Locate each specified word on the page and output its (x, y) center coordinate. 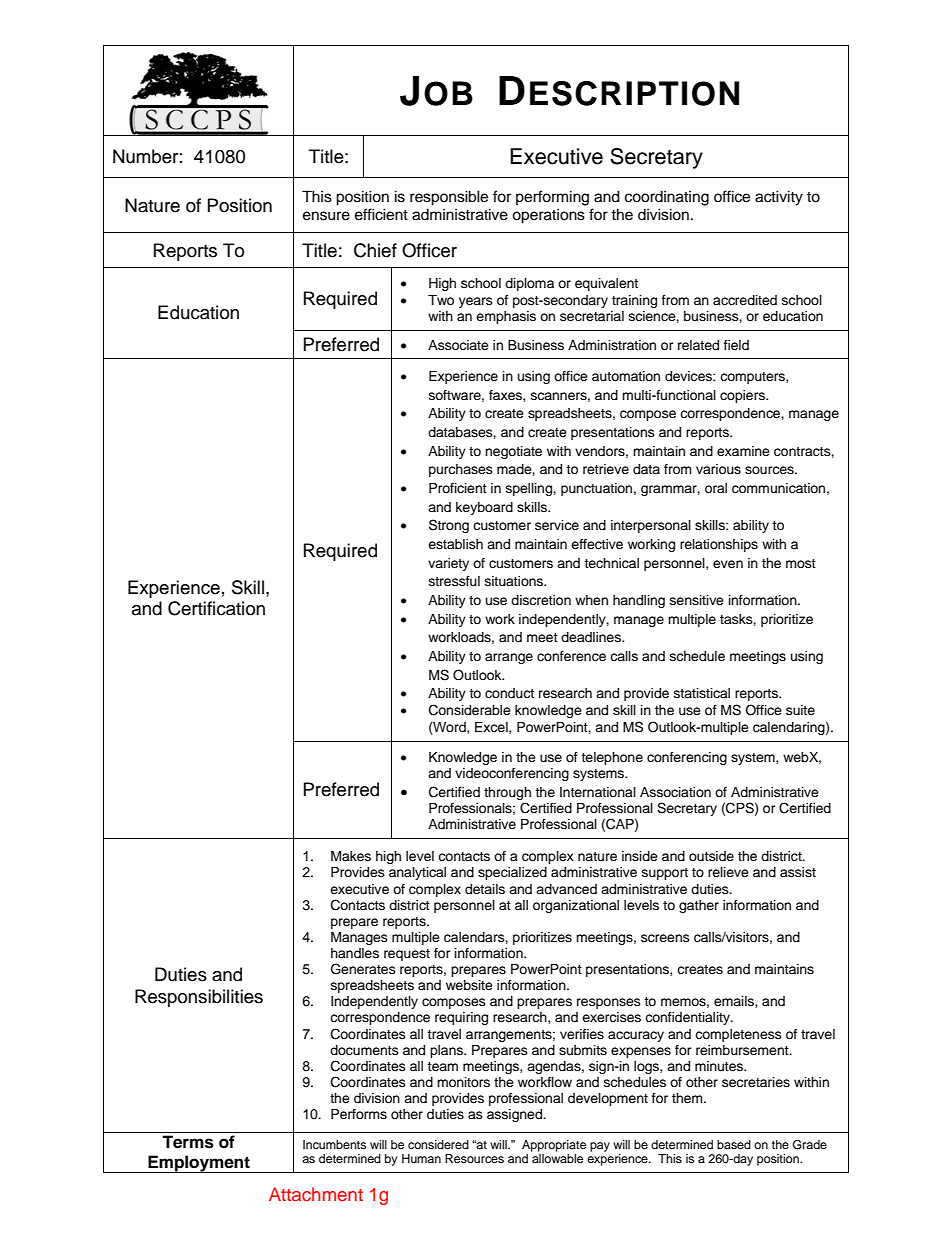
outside (711, 856)
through (507, 793)
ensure (326, 216)
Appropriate (554, 1146)
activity (779, 198)
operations (548, 216)
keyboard (484, 508)
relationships (719, 545)
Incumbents (334, 1144)
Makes (351, 856)
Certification (216, 608)
